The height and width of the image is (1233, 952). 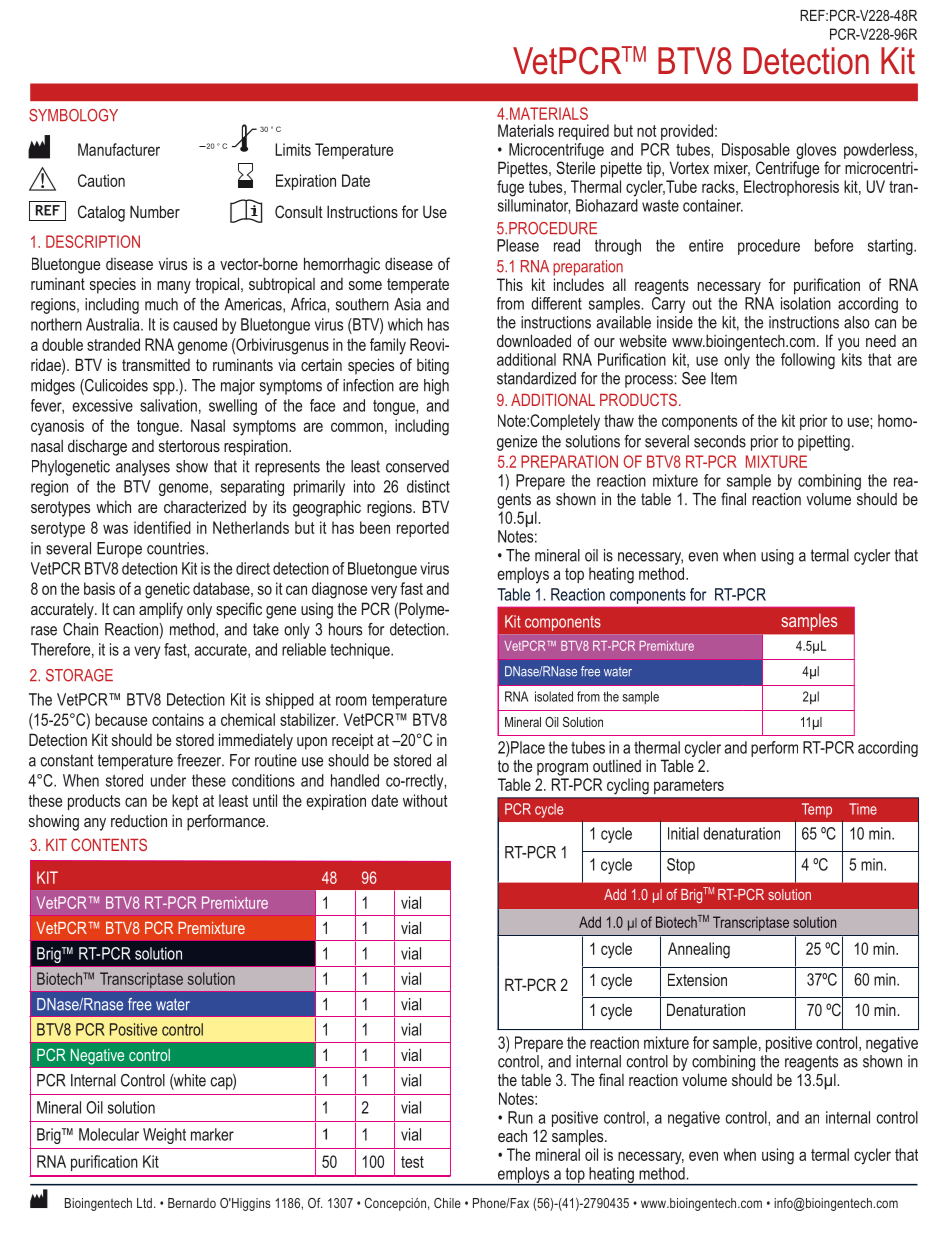 What do you see at coordinates (575, 167) in the image?
I see `Sterile` at bounding box center [575, 167].
